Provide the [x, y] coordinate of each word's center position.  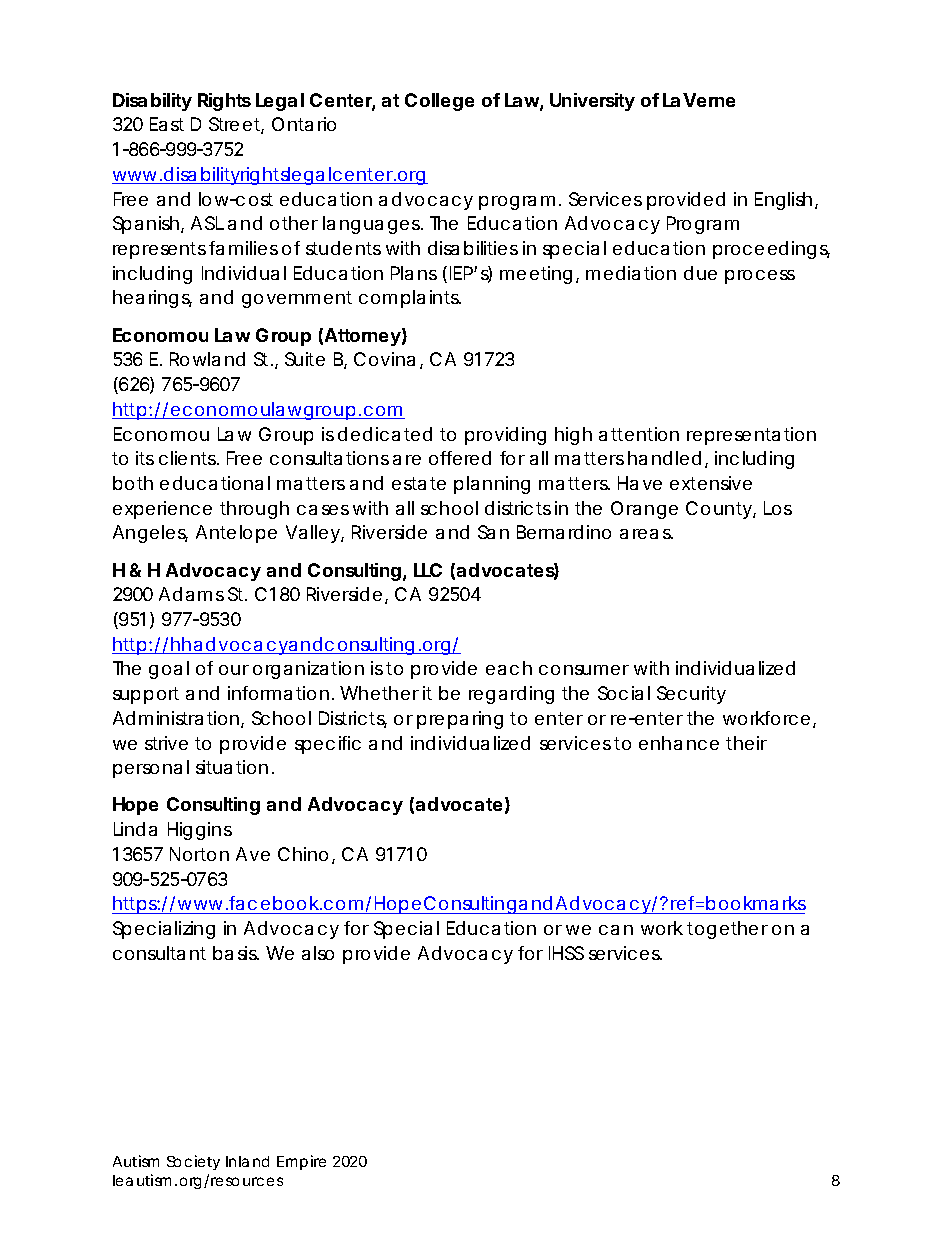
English [783, 201]
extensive [711, 483]
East [167, 124]
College [439, 102]
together [727, 930]
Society [193, 1162]
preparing [460, 720]
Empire [301, 1162]
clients [188, 458]
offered [460, 458]
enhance [679, 743]
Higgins [200, 831]
